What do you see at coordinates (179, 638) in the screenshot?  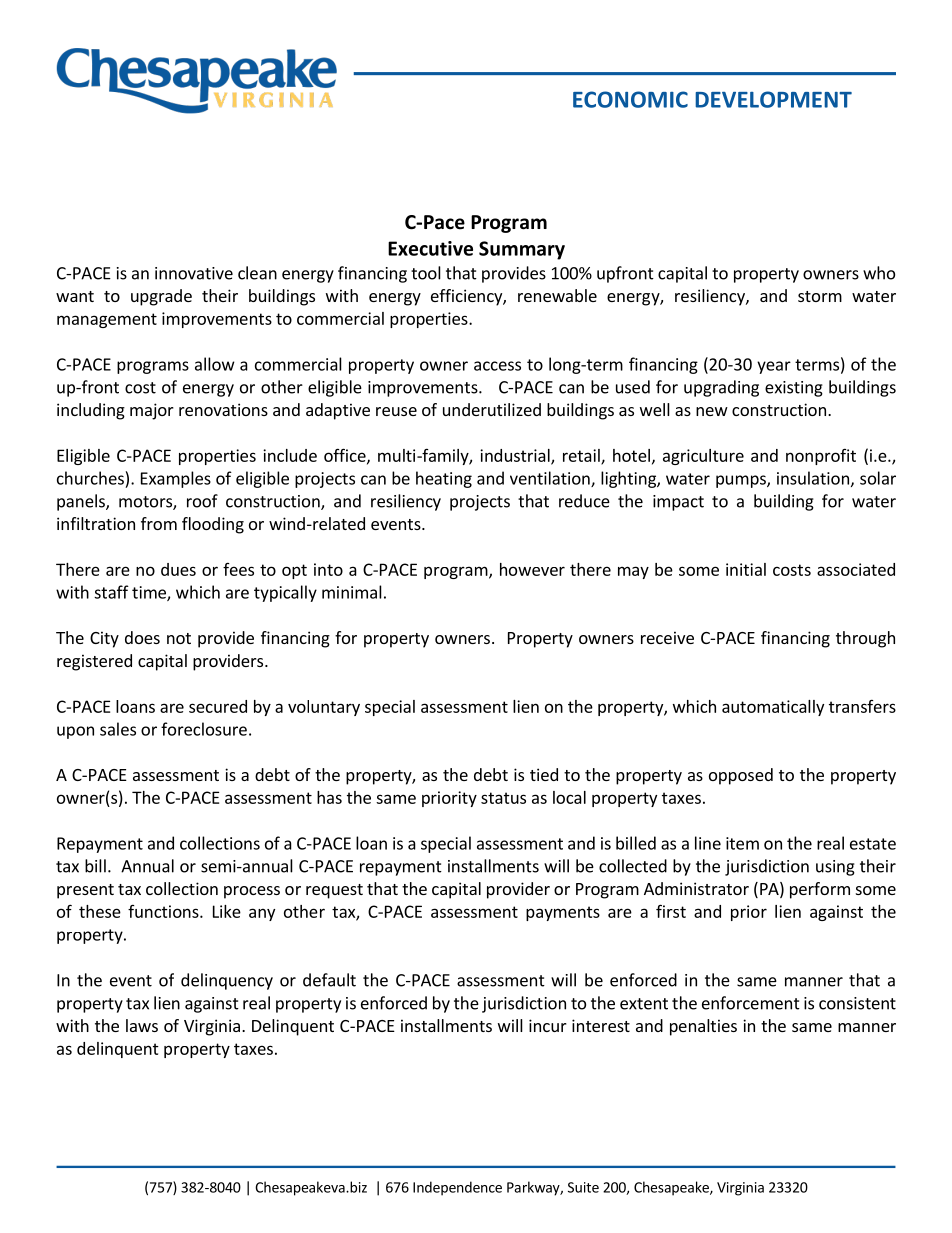 I see `not` at bounding box center [179, 638].
